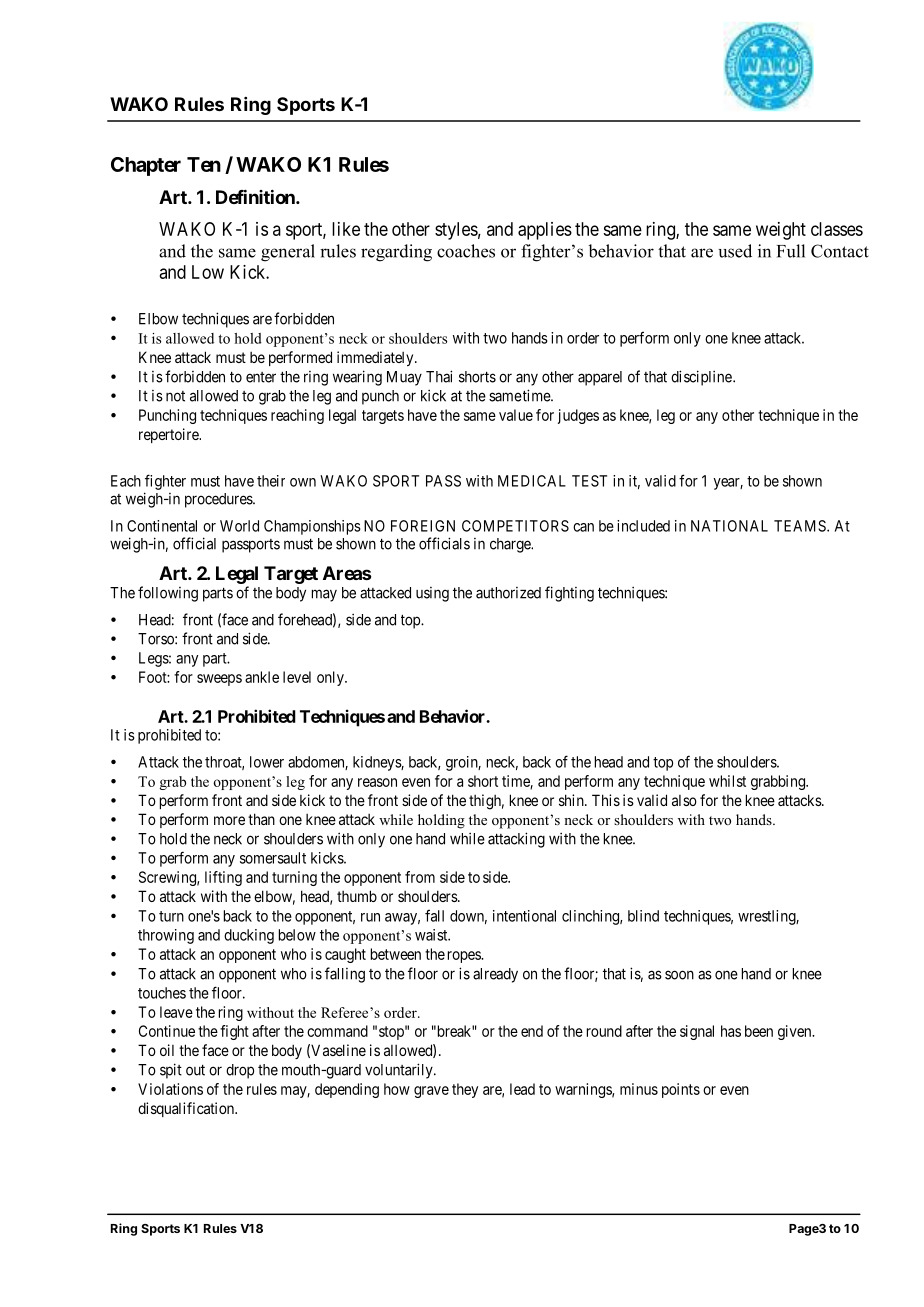  Describe the element at coordinates (729, 526) in the page. I see `NATIONAL` at that location.
